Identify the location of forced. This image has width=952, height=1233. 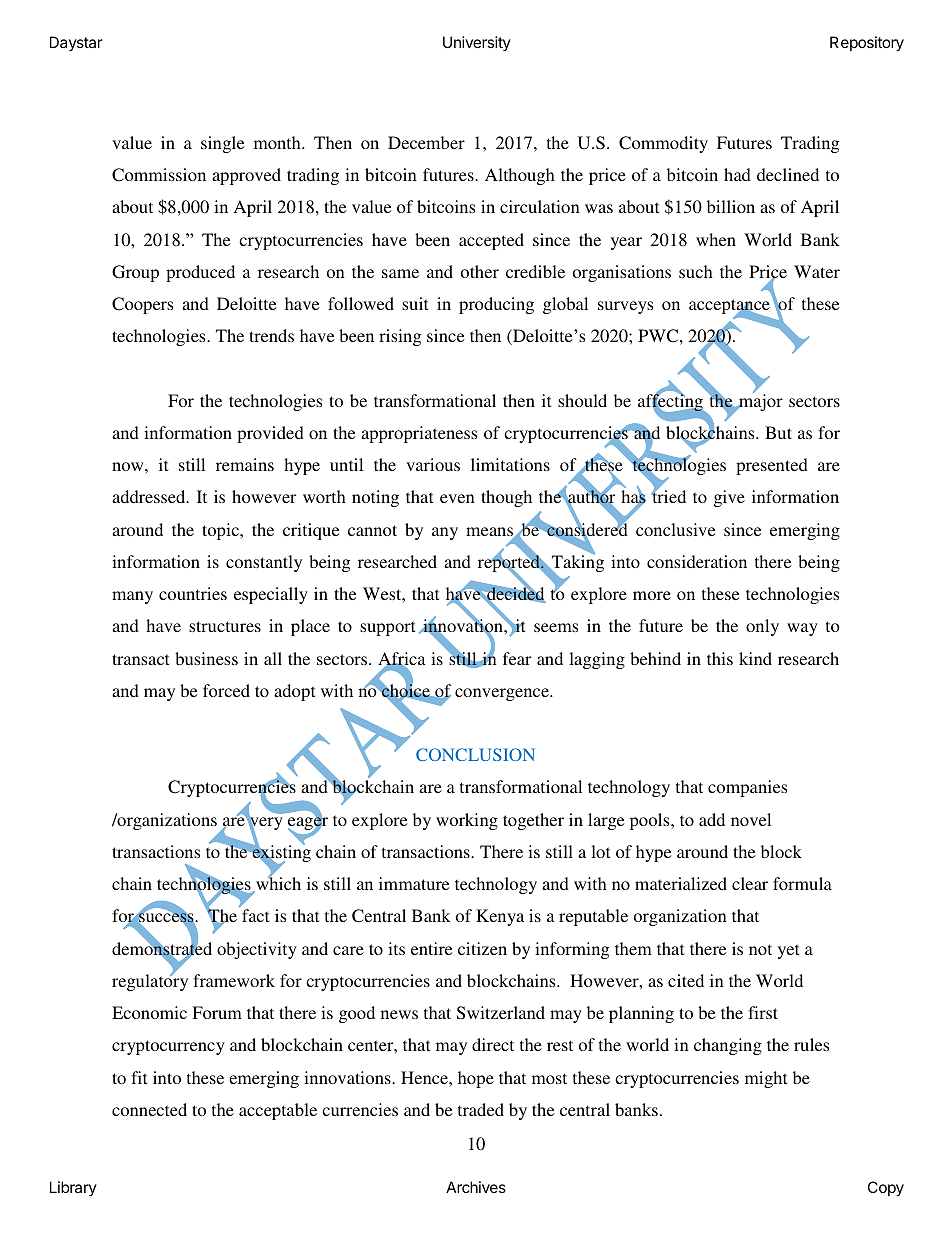
(226, 690).
